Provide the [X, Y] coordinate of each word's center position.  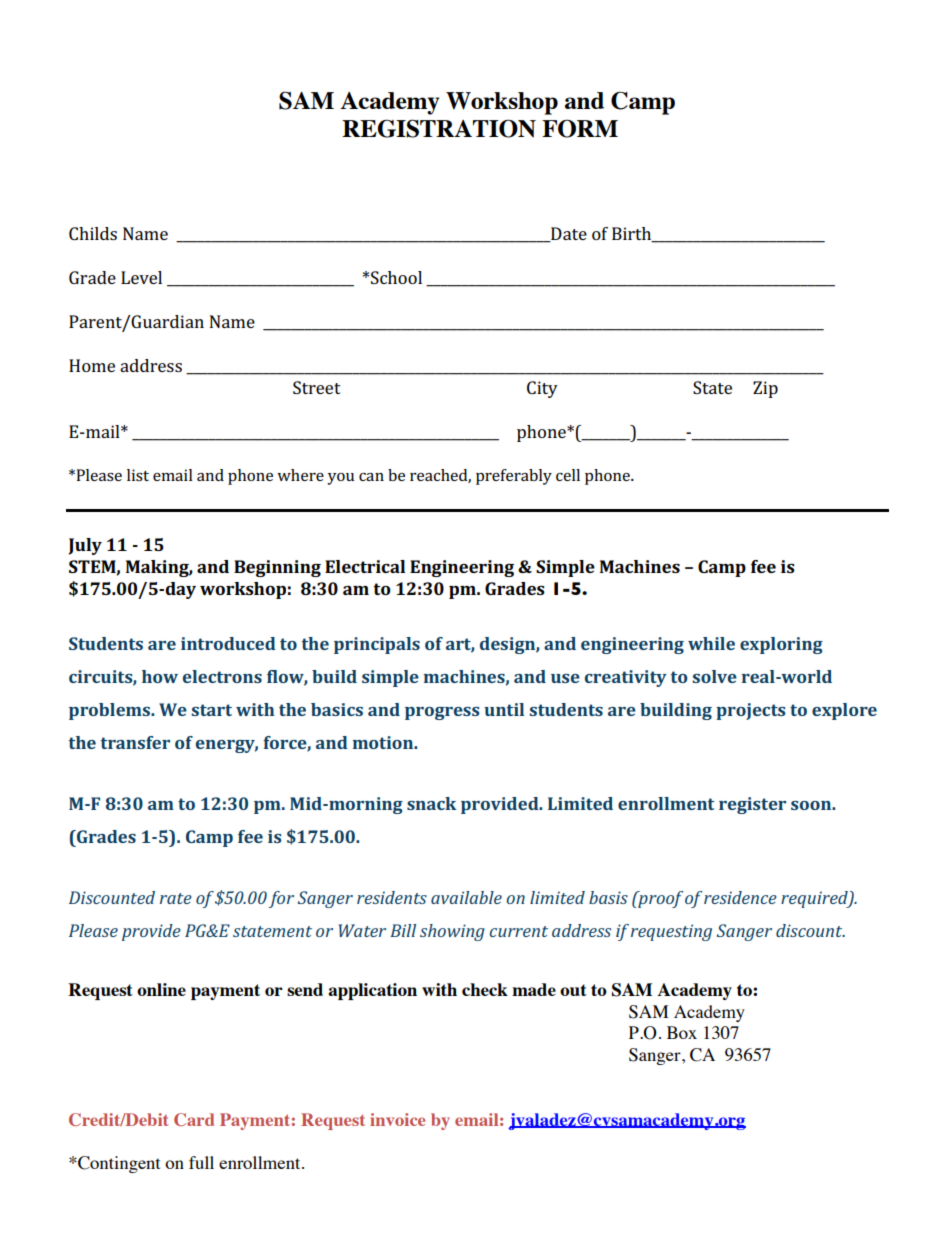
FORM [580, 128]
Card [194, 1119]
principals [377, 645]
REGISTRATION [439, 128]
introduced [228, 643]
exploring [781, 645]
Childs [93, 233]
